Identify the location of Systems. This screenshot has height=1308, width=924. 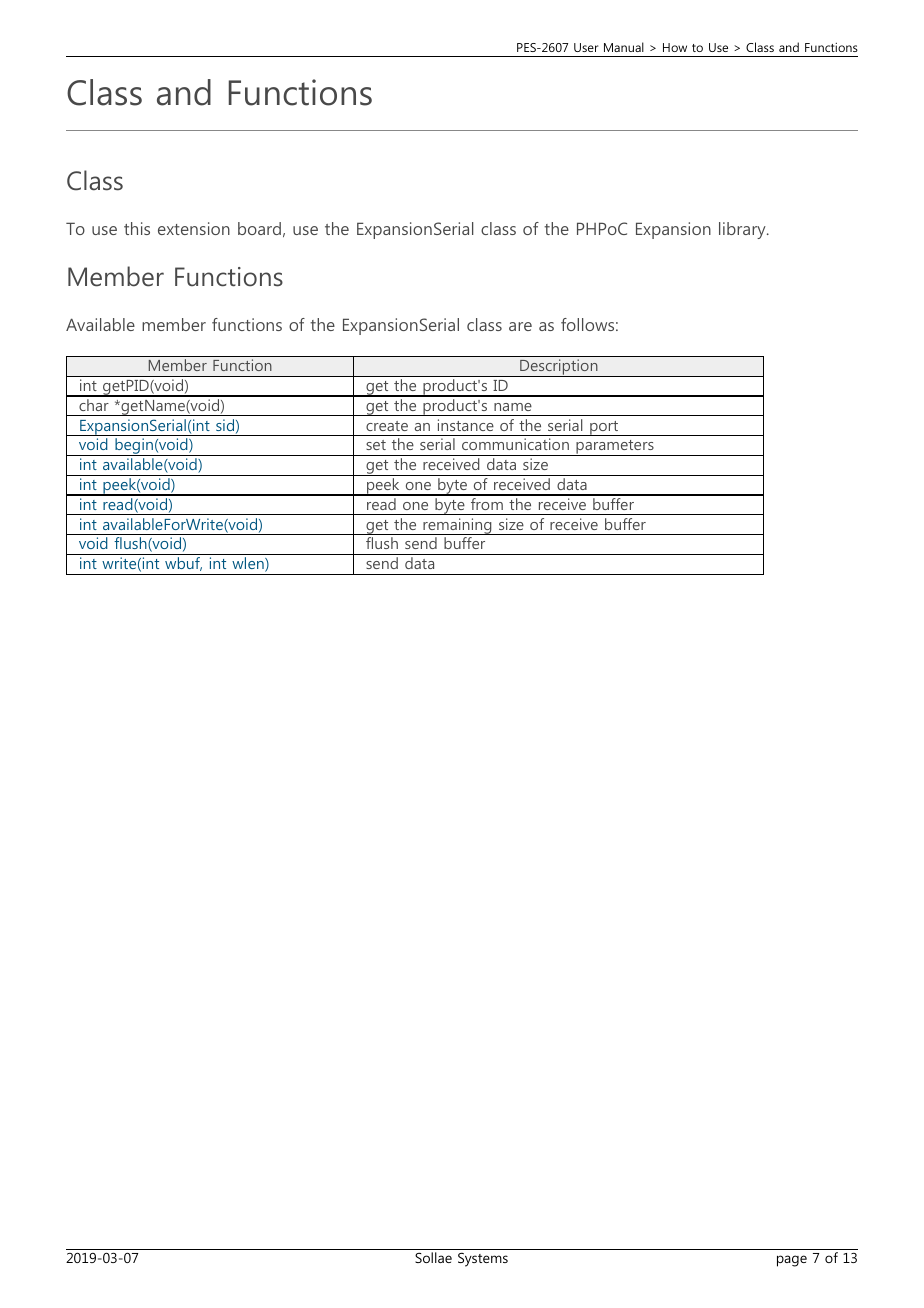
(483, 1260).
